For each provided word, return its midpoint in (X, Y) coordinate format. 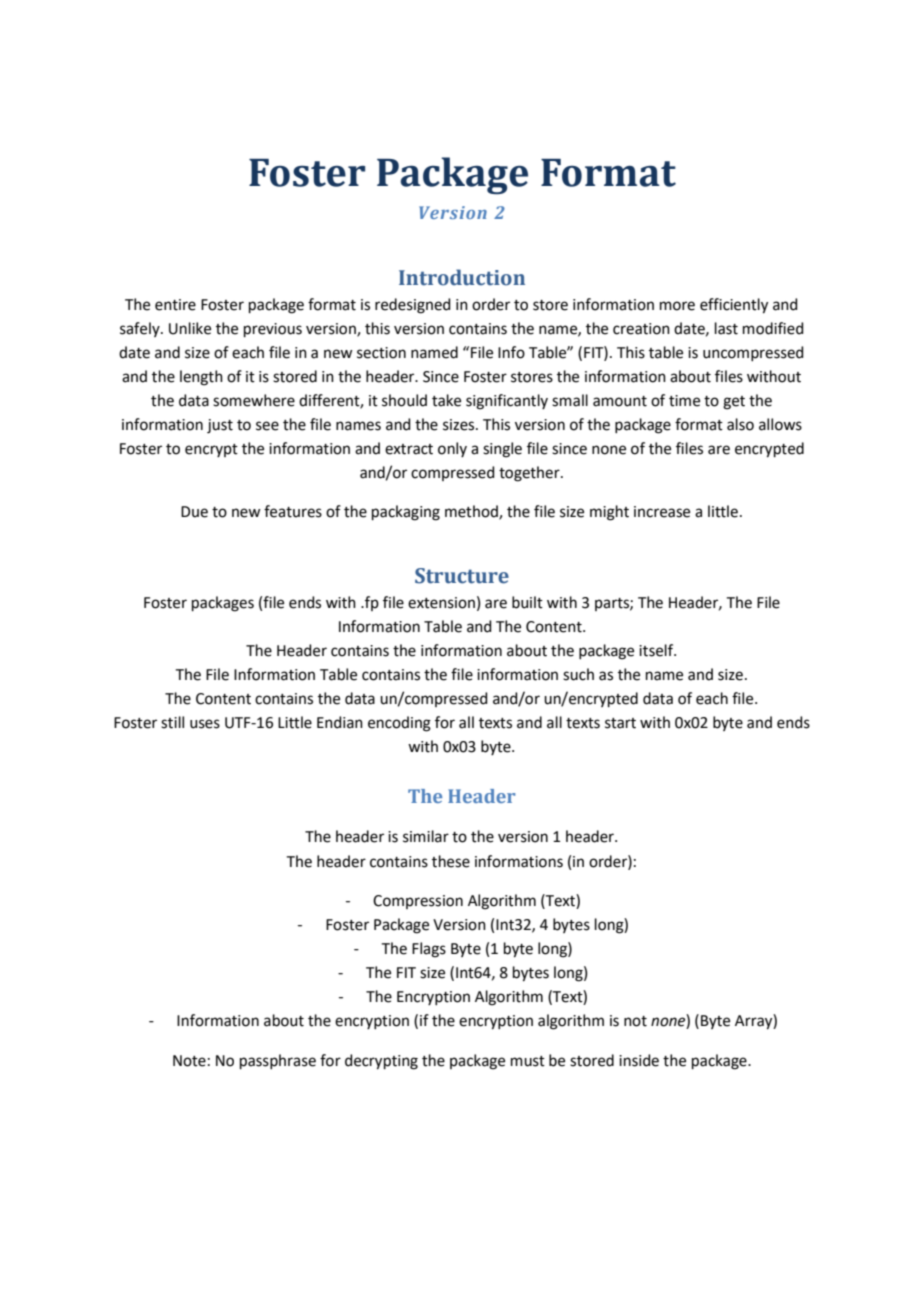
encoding (399, 724)
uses (205, 724)
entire (175, 305)
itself (657, 650)
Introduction (462, 277)
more (677, 306)
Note (189, 1061)
